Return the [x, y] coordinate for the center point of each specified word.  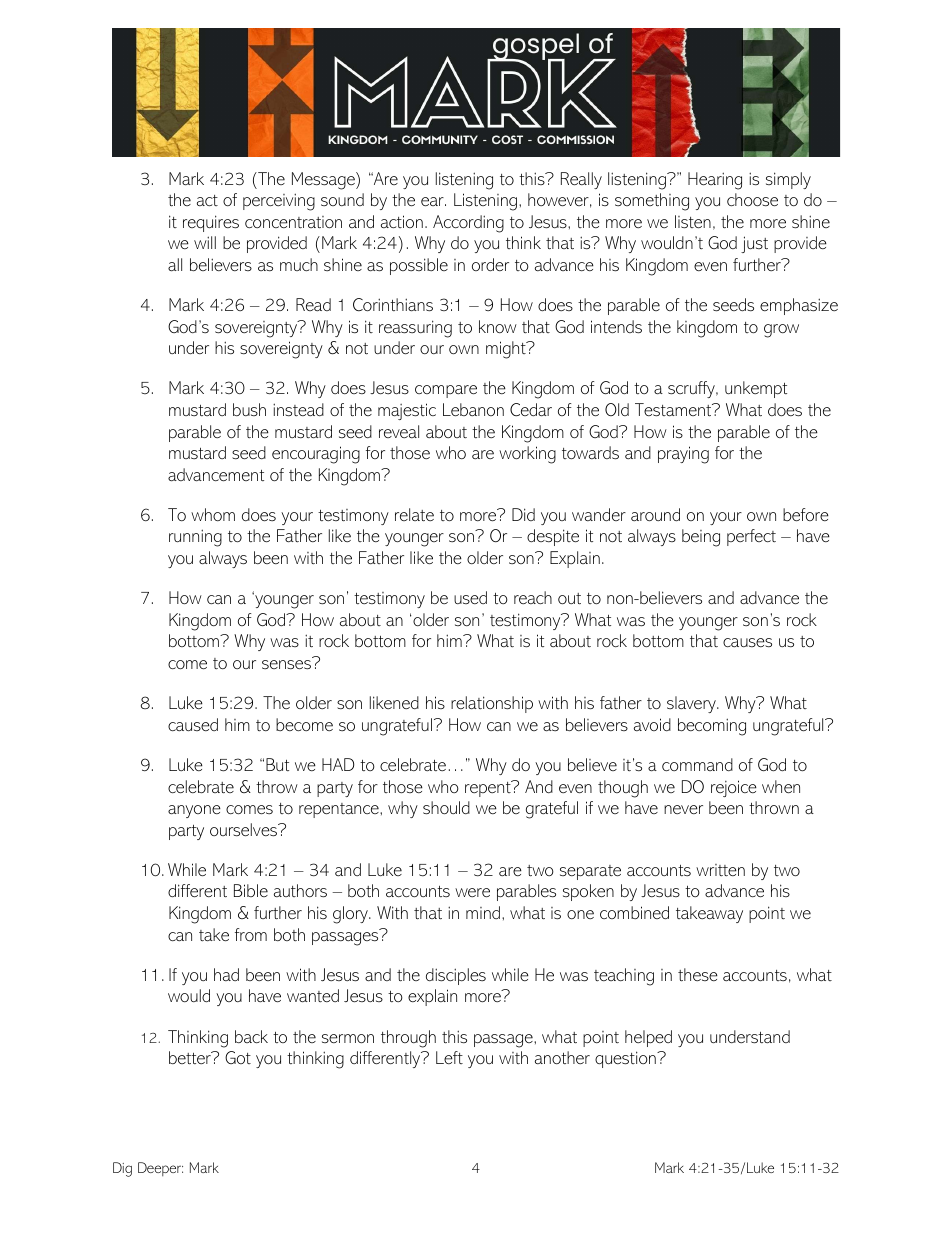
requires [211, 223]
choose [752, 199]
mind [483, 912]
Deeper [160, 1169]
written [720, 870]
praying [683, 455]
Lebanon [473, 409]
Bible [251, 890]
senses [286, 665]
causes [747, 642]
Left [449, 1057]
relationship [492, 704]
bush [249, 409]
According [468, 224]
